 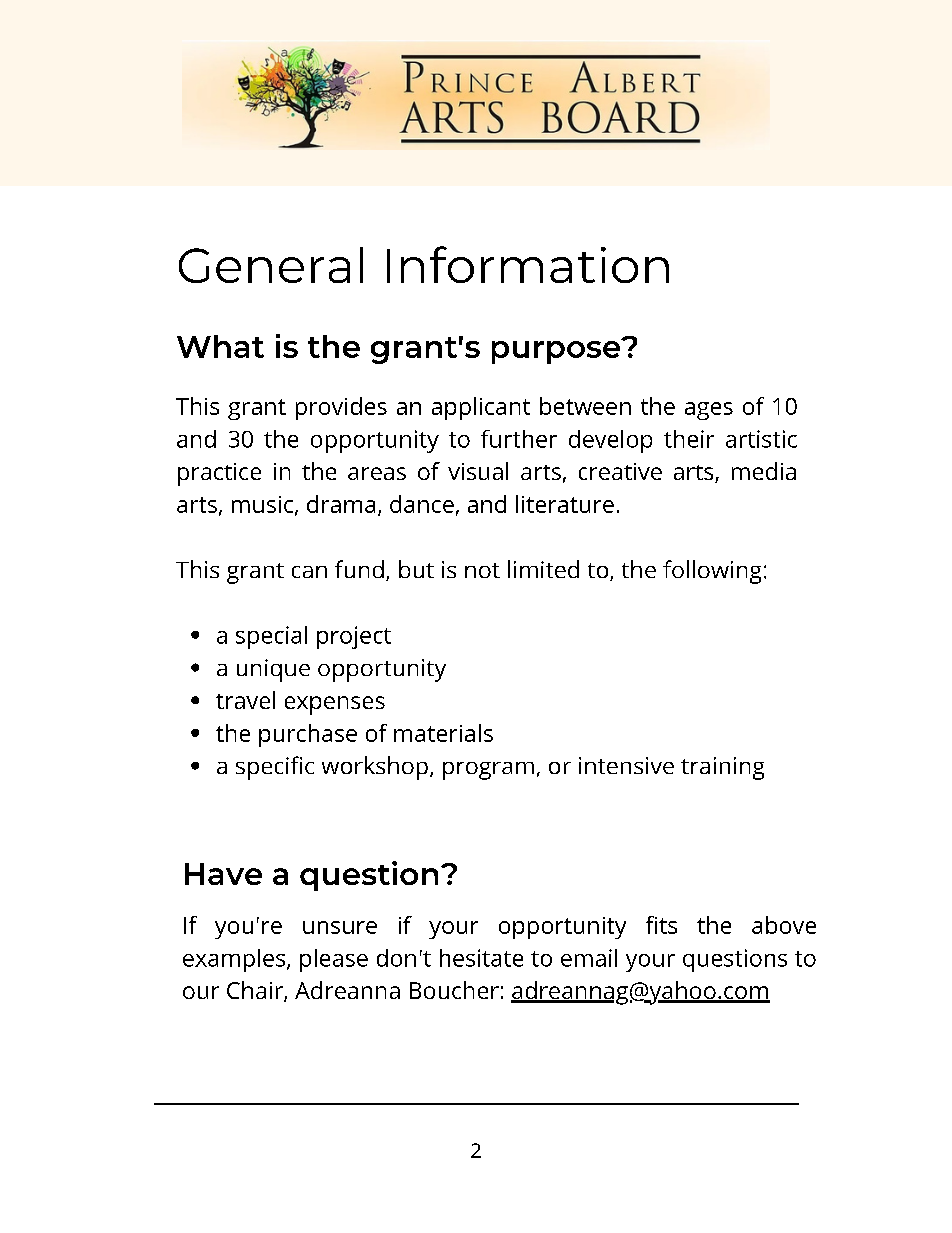 I want to click on training, so click(x=722, y=768).
